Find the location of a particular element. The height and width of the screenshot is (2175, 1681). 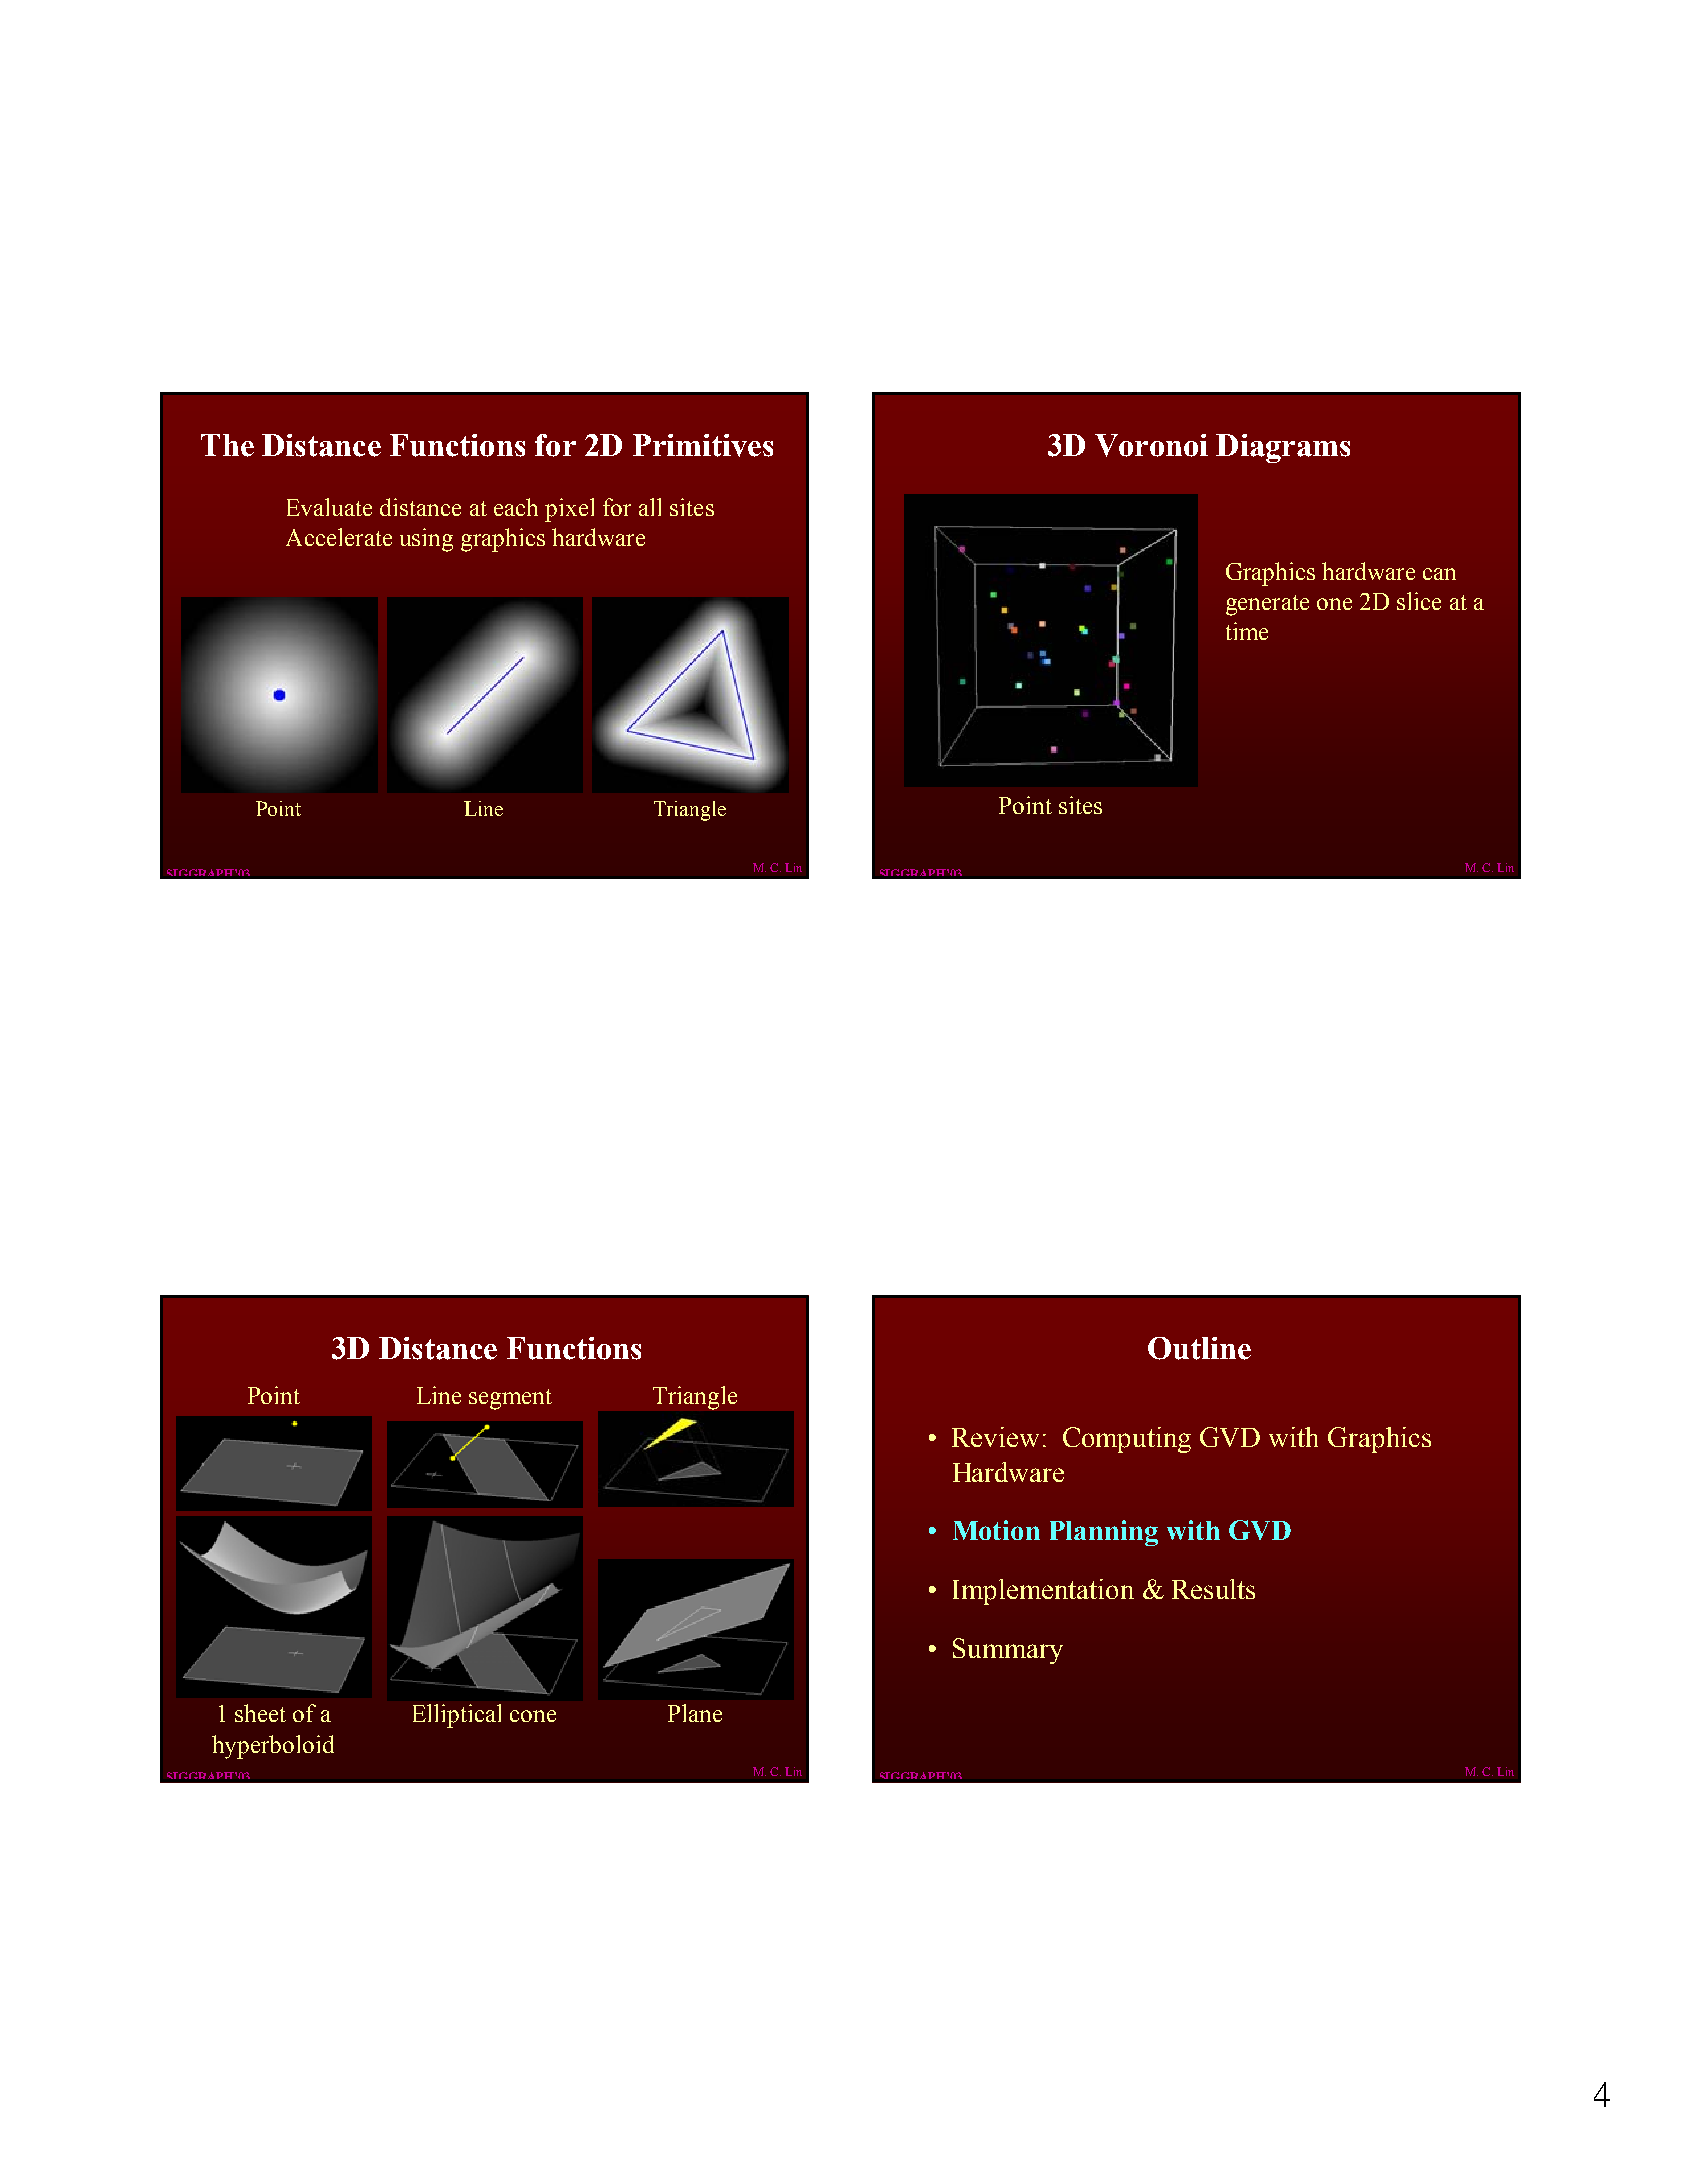

Primitives is located at coordinates (703, 445).
